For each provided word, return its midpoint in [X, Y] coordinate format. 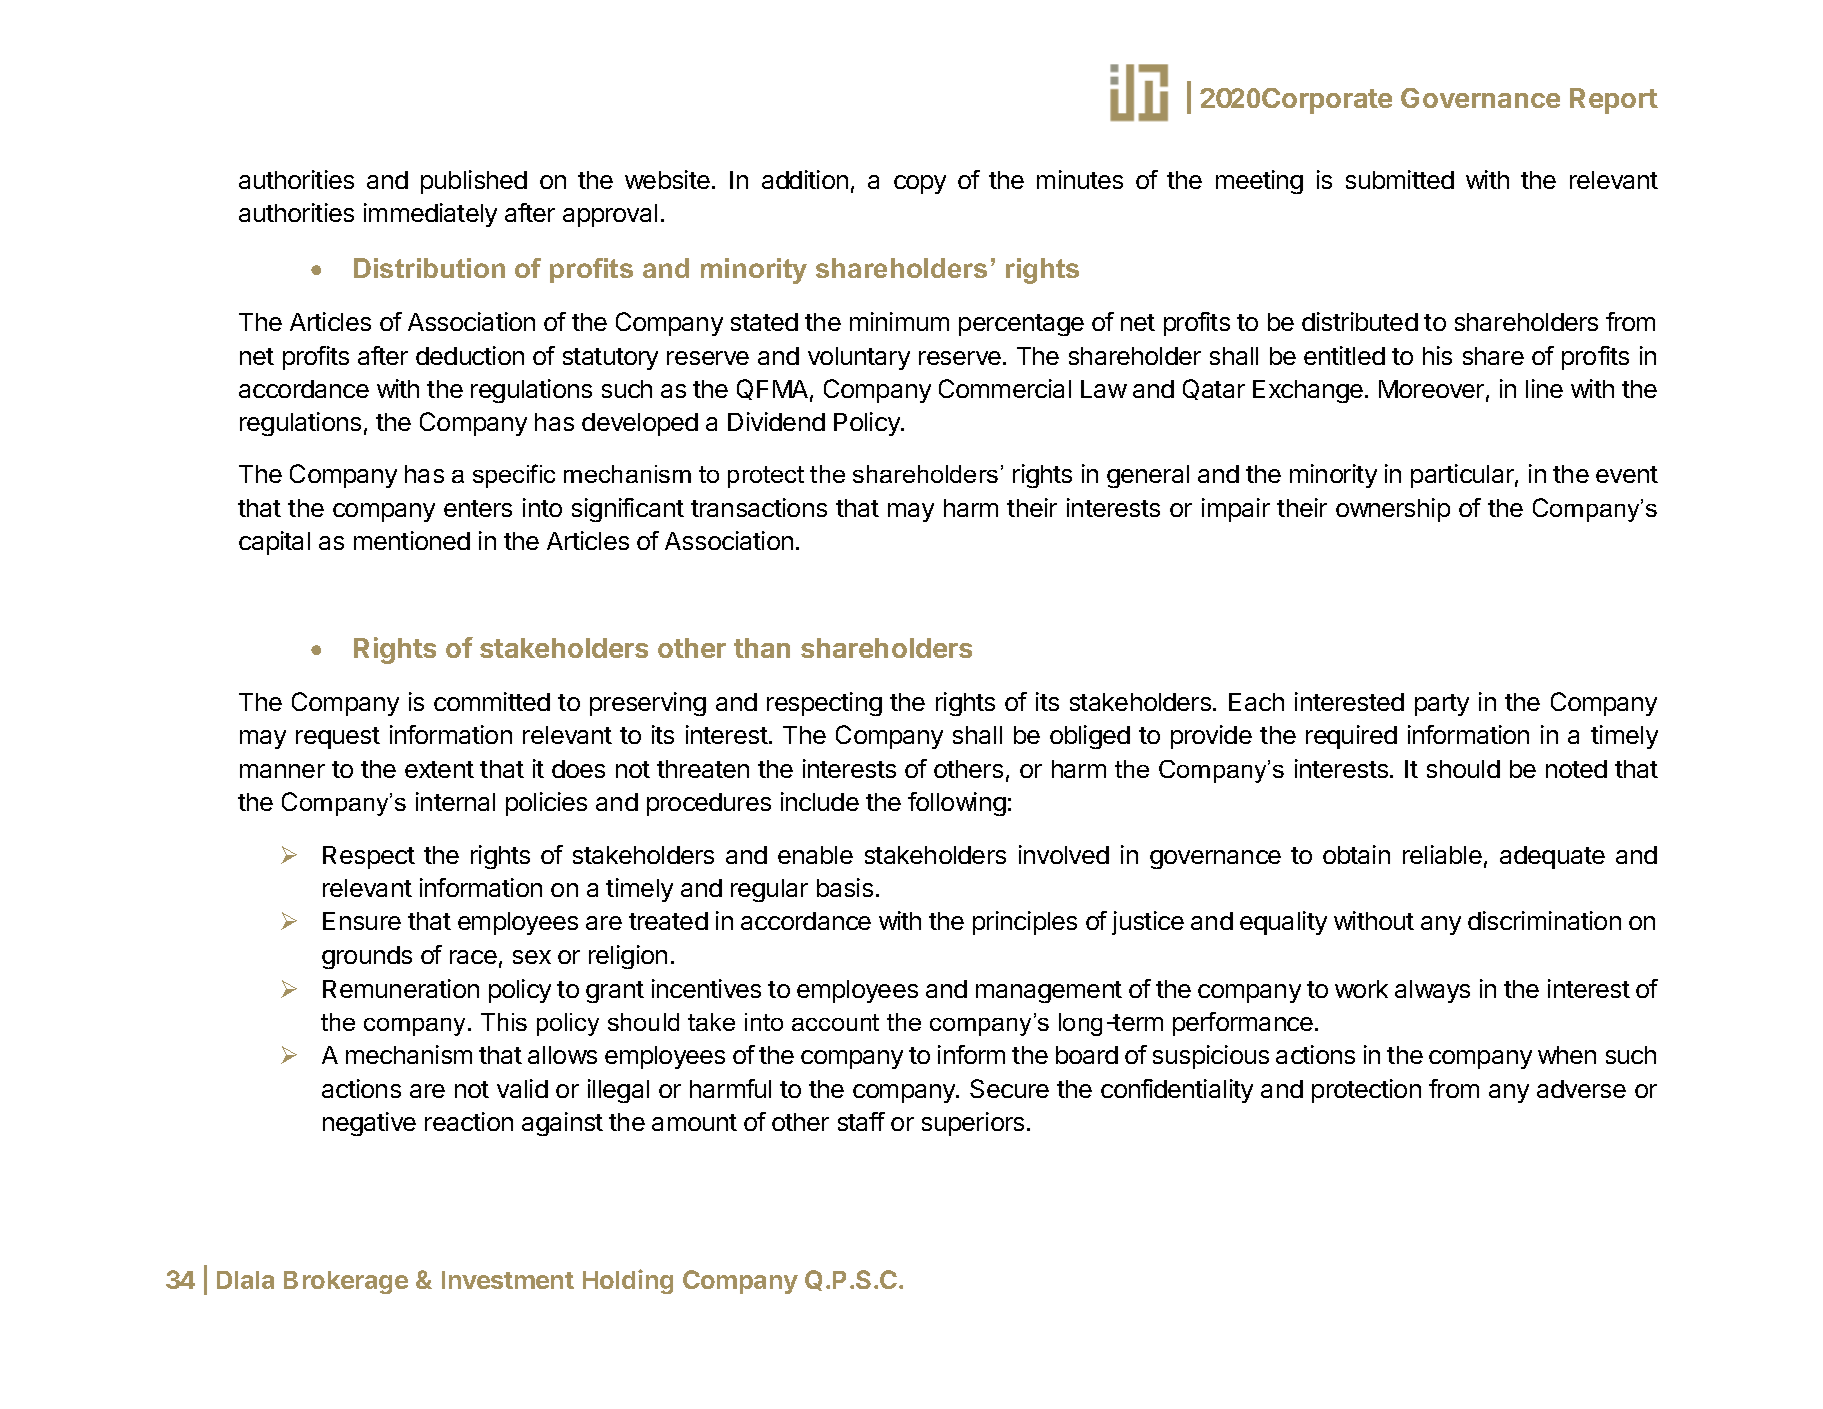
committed [492, 701]
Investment [508, 1280]
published [474, 182]
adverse [1581, 1089]
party [1442, 705]
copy [920, 184]
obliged [1090, 737]
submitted [1400, 179]
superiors [973, 1124]
